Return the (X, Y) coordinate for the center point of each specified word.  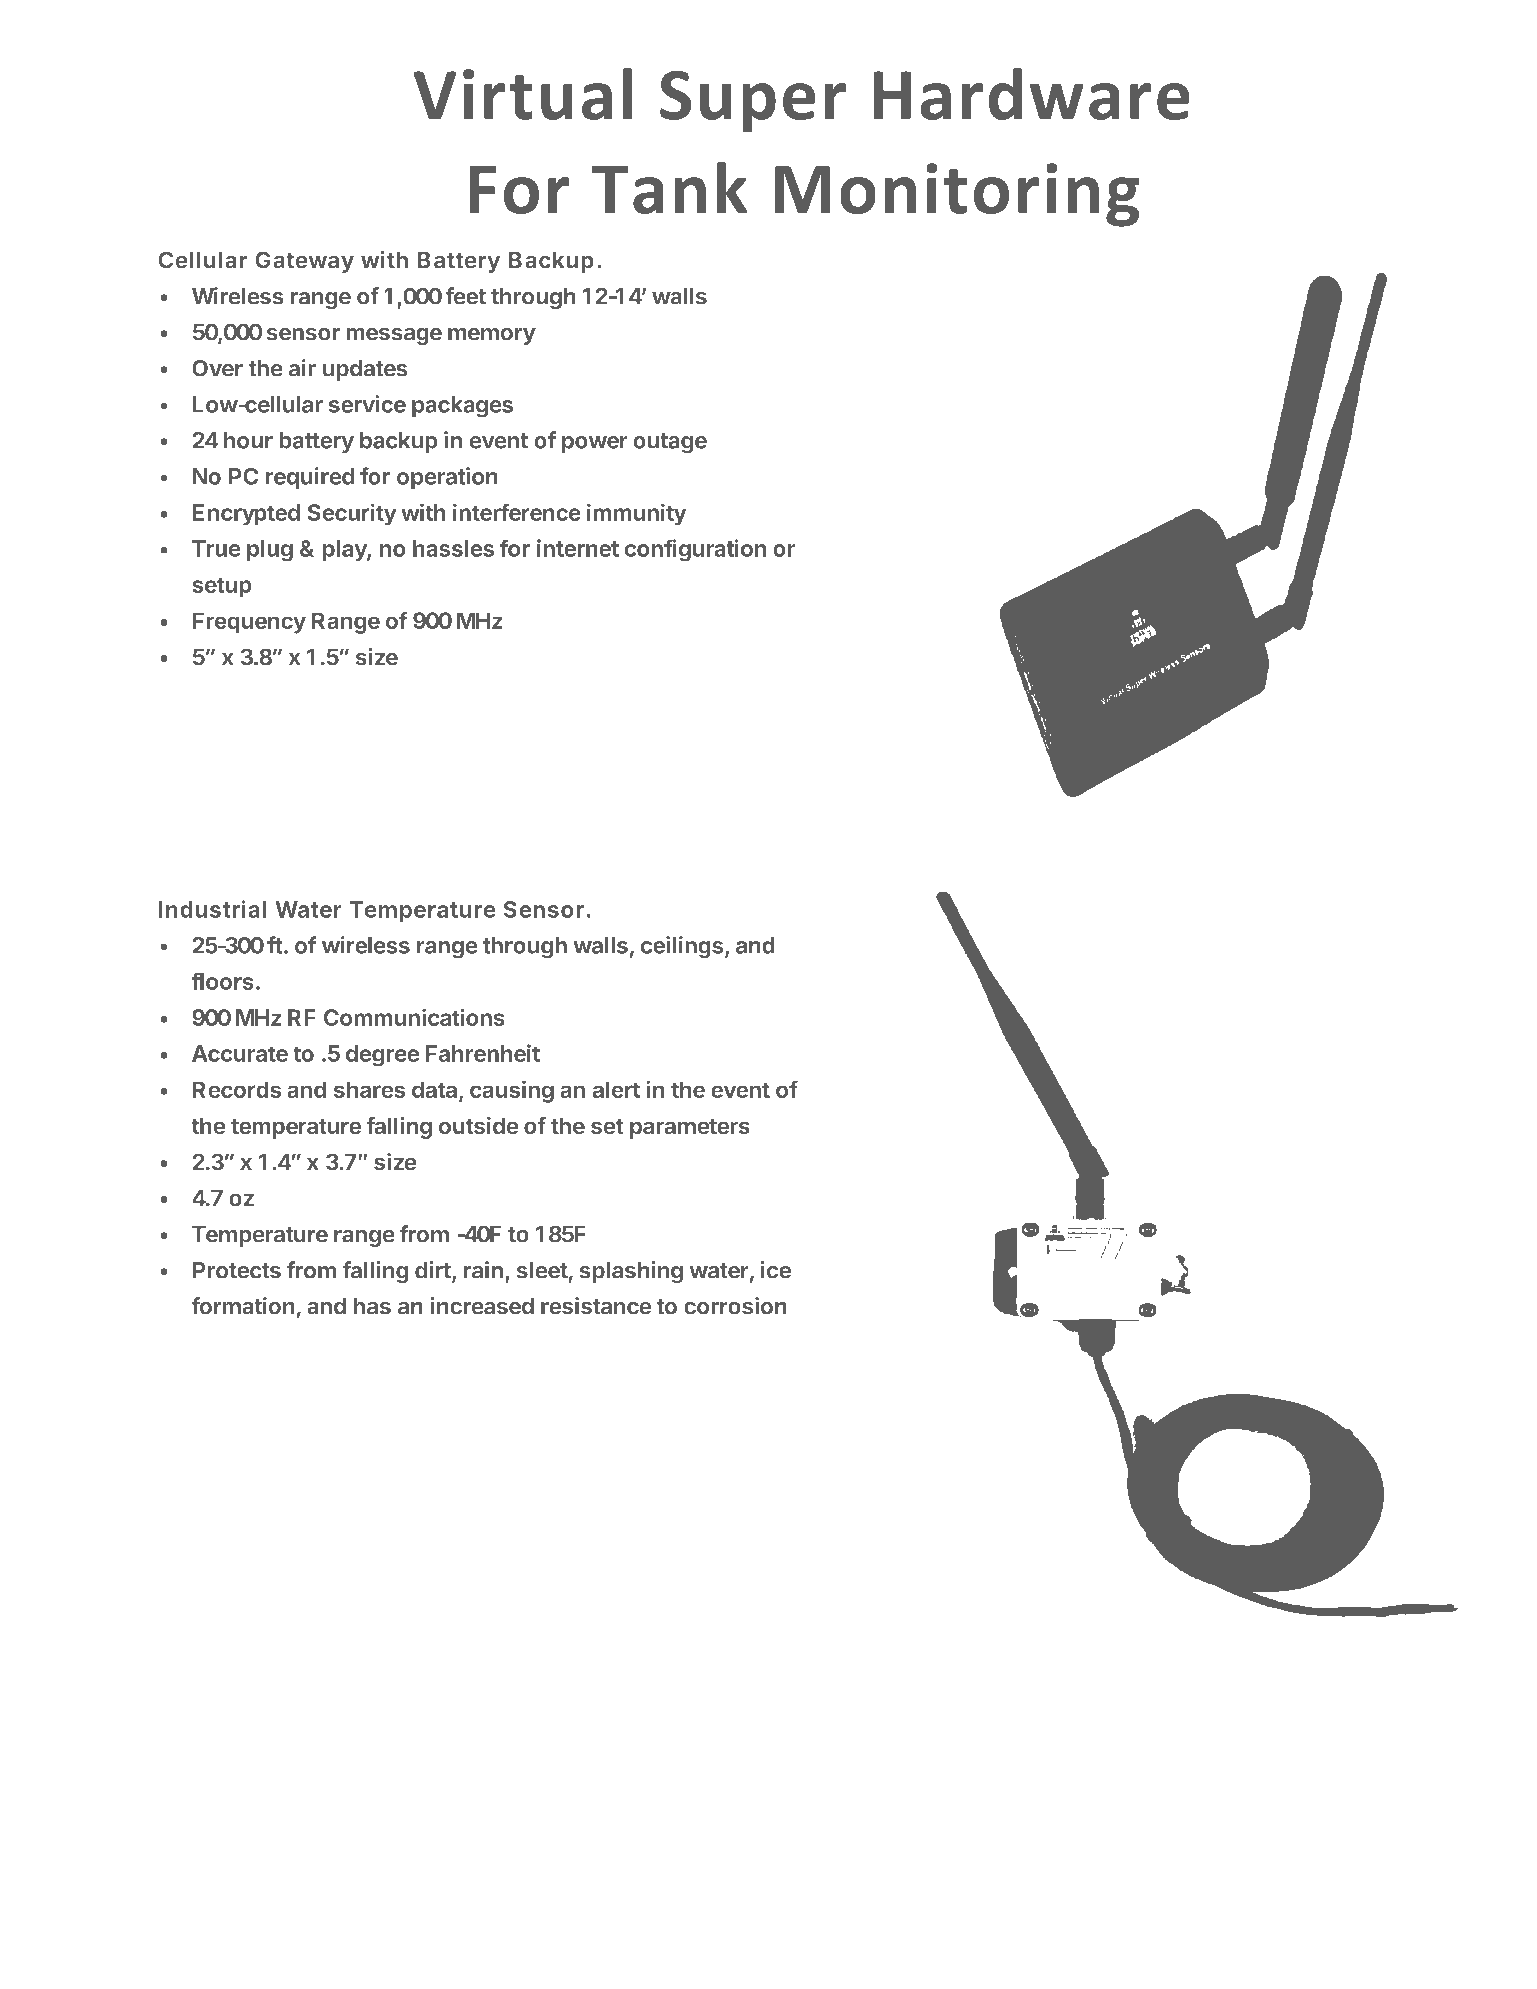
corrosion (735, 1306)
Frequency (249, 623)
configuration (695, 550)
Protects (237, 1270)
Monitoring (957, 195)
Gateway (304, 262)
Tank (670, 188)
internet (578, 548)
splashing (631, 1272)
